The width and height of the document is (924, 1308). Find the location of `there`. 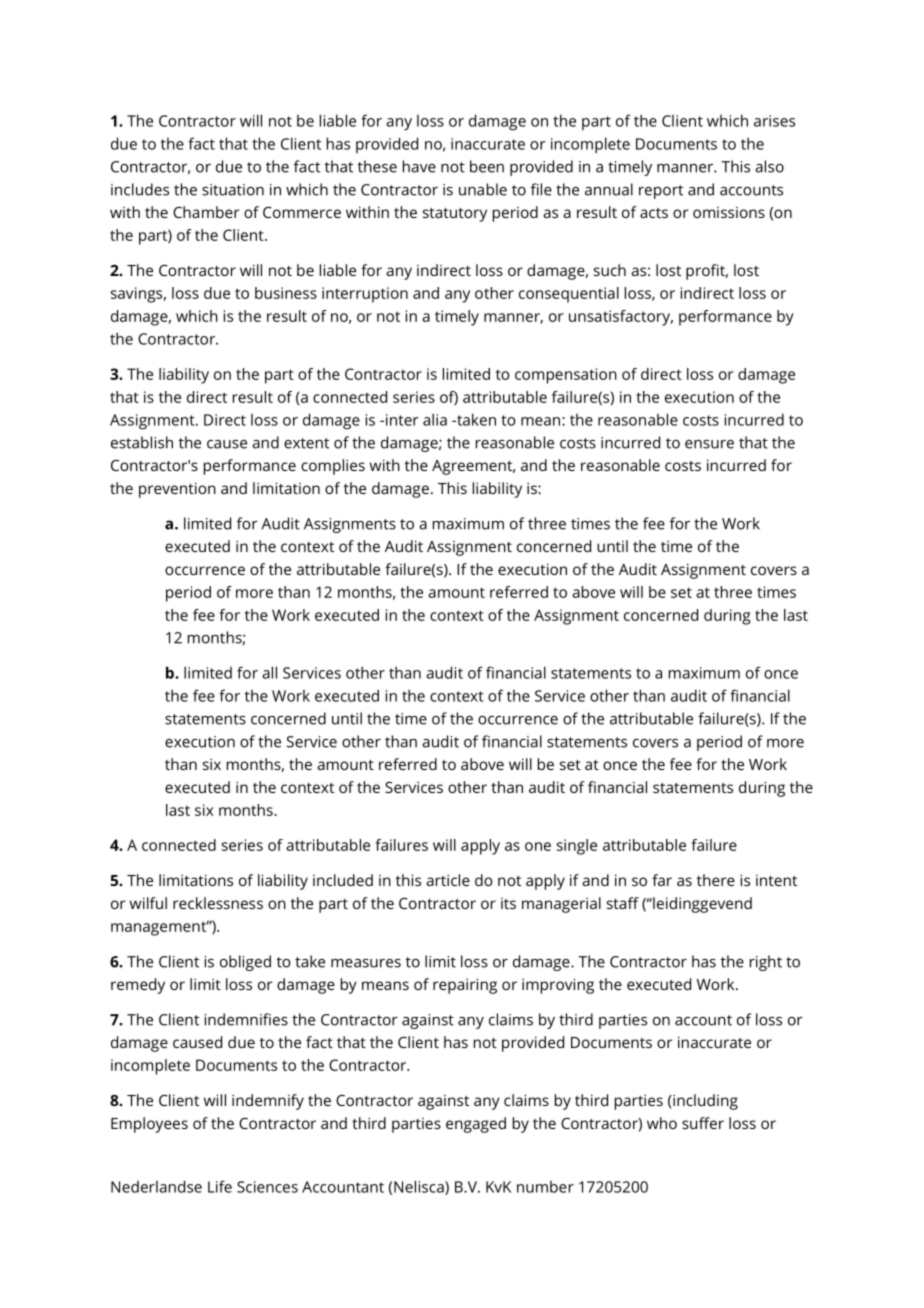

there is located at coordinates (716, 880).
